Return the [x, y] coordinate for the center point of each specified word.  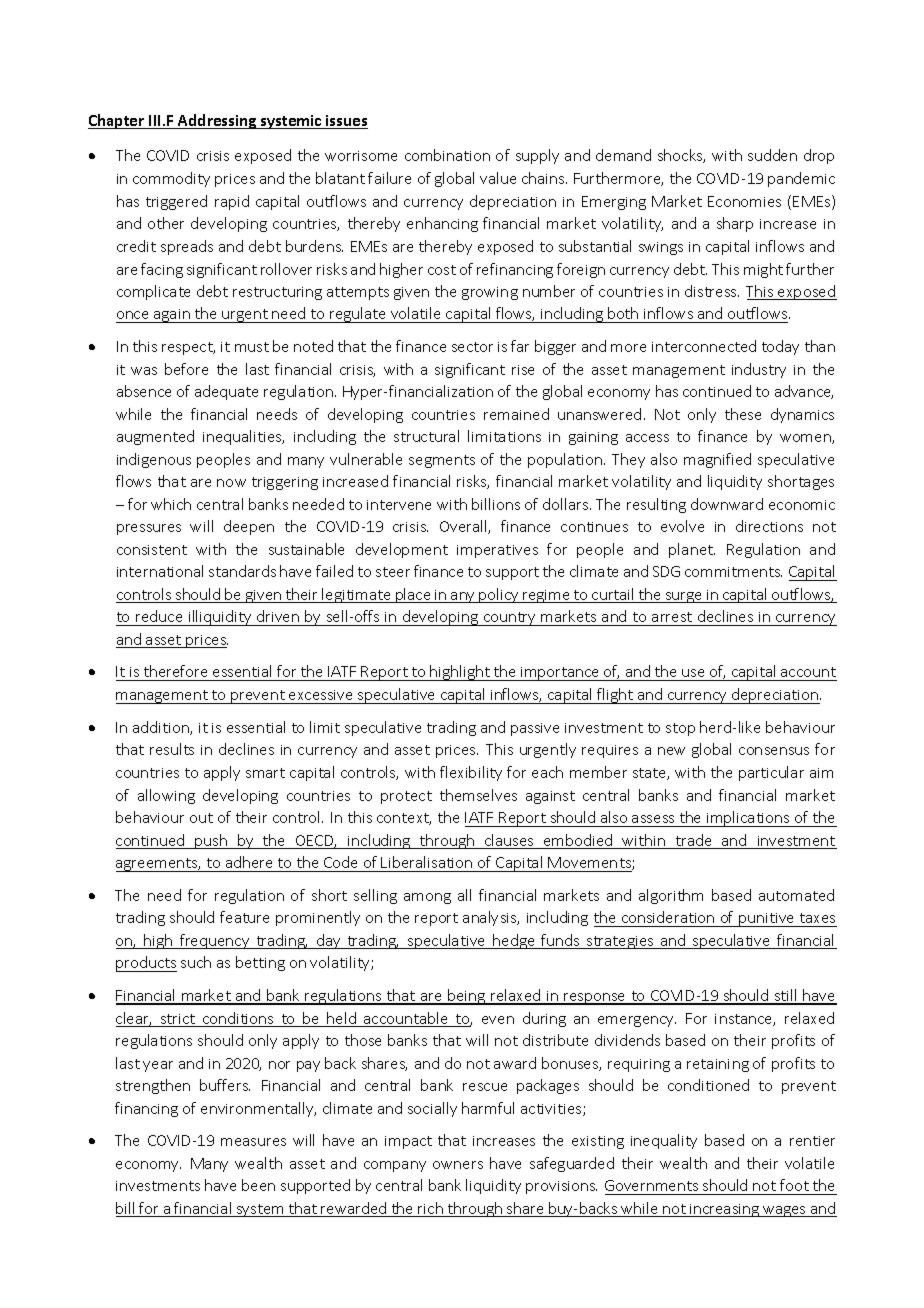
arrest [672, 617]
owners [458, 1165]
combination [447, 155]
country [510, 619]
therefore [175, 671]
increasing [725, 1210]
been [258, 1185]
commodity [171, 179]
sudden [772, 155]
